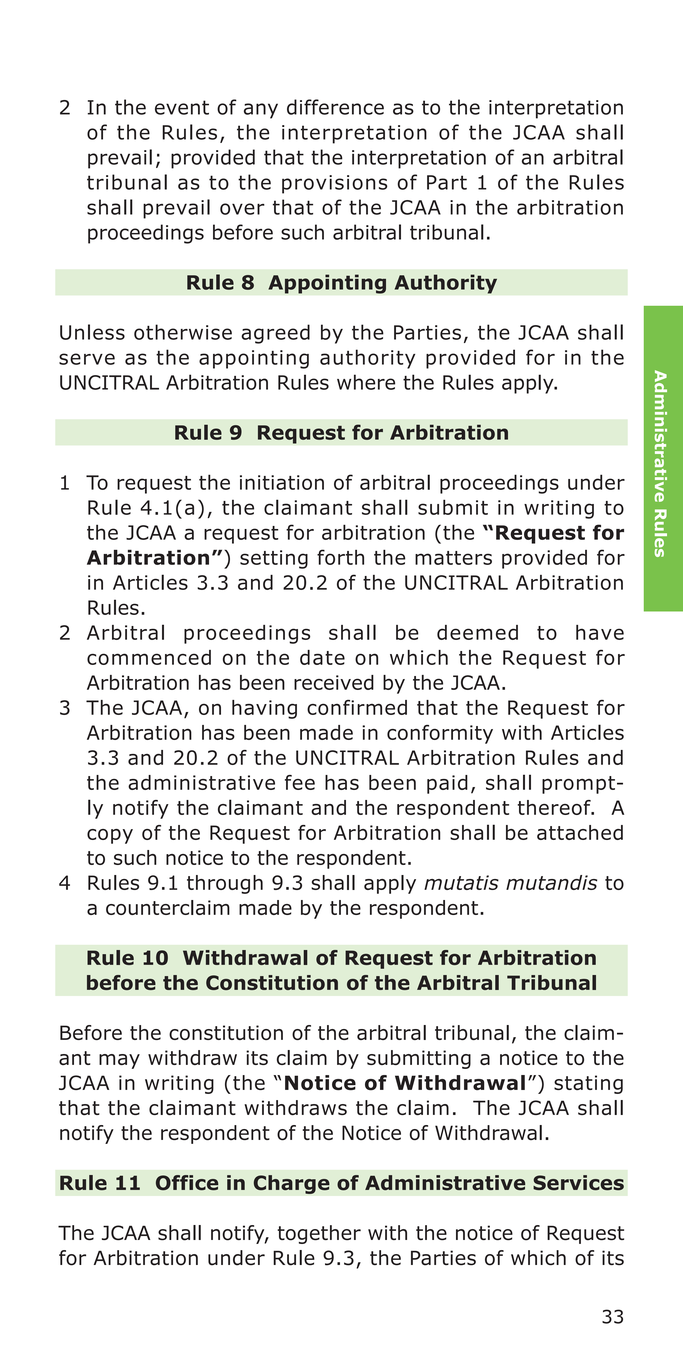 The image size is (683, 1366). Describe the element at coordinates (555, 807) in the page. I see `thereof` at that location.
